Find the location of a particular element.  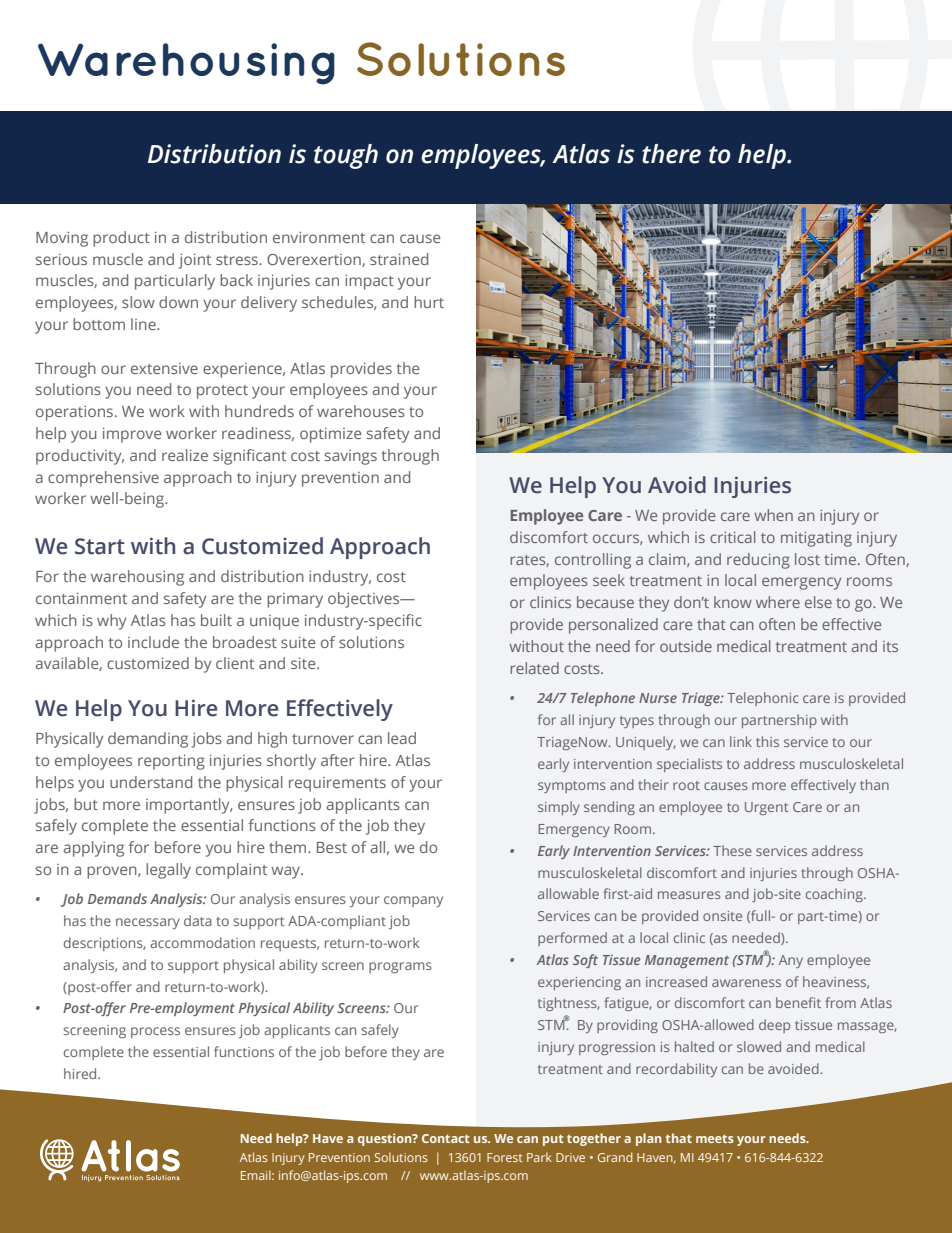

lost is located at coordinates (807, 559).
